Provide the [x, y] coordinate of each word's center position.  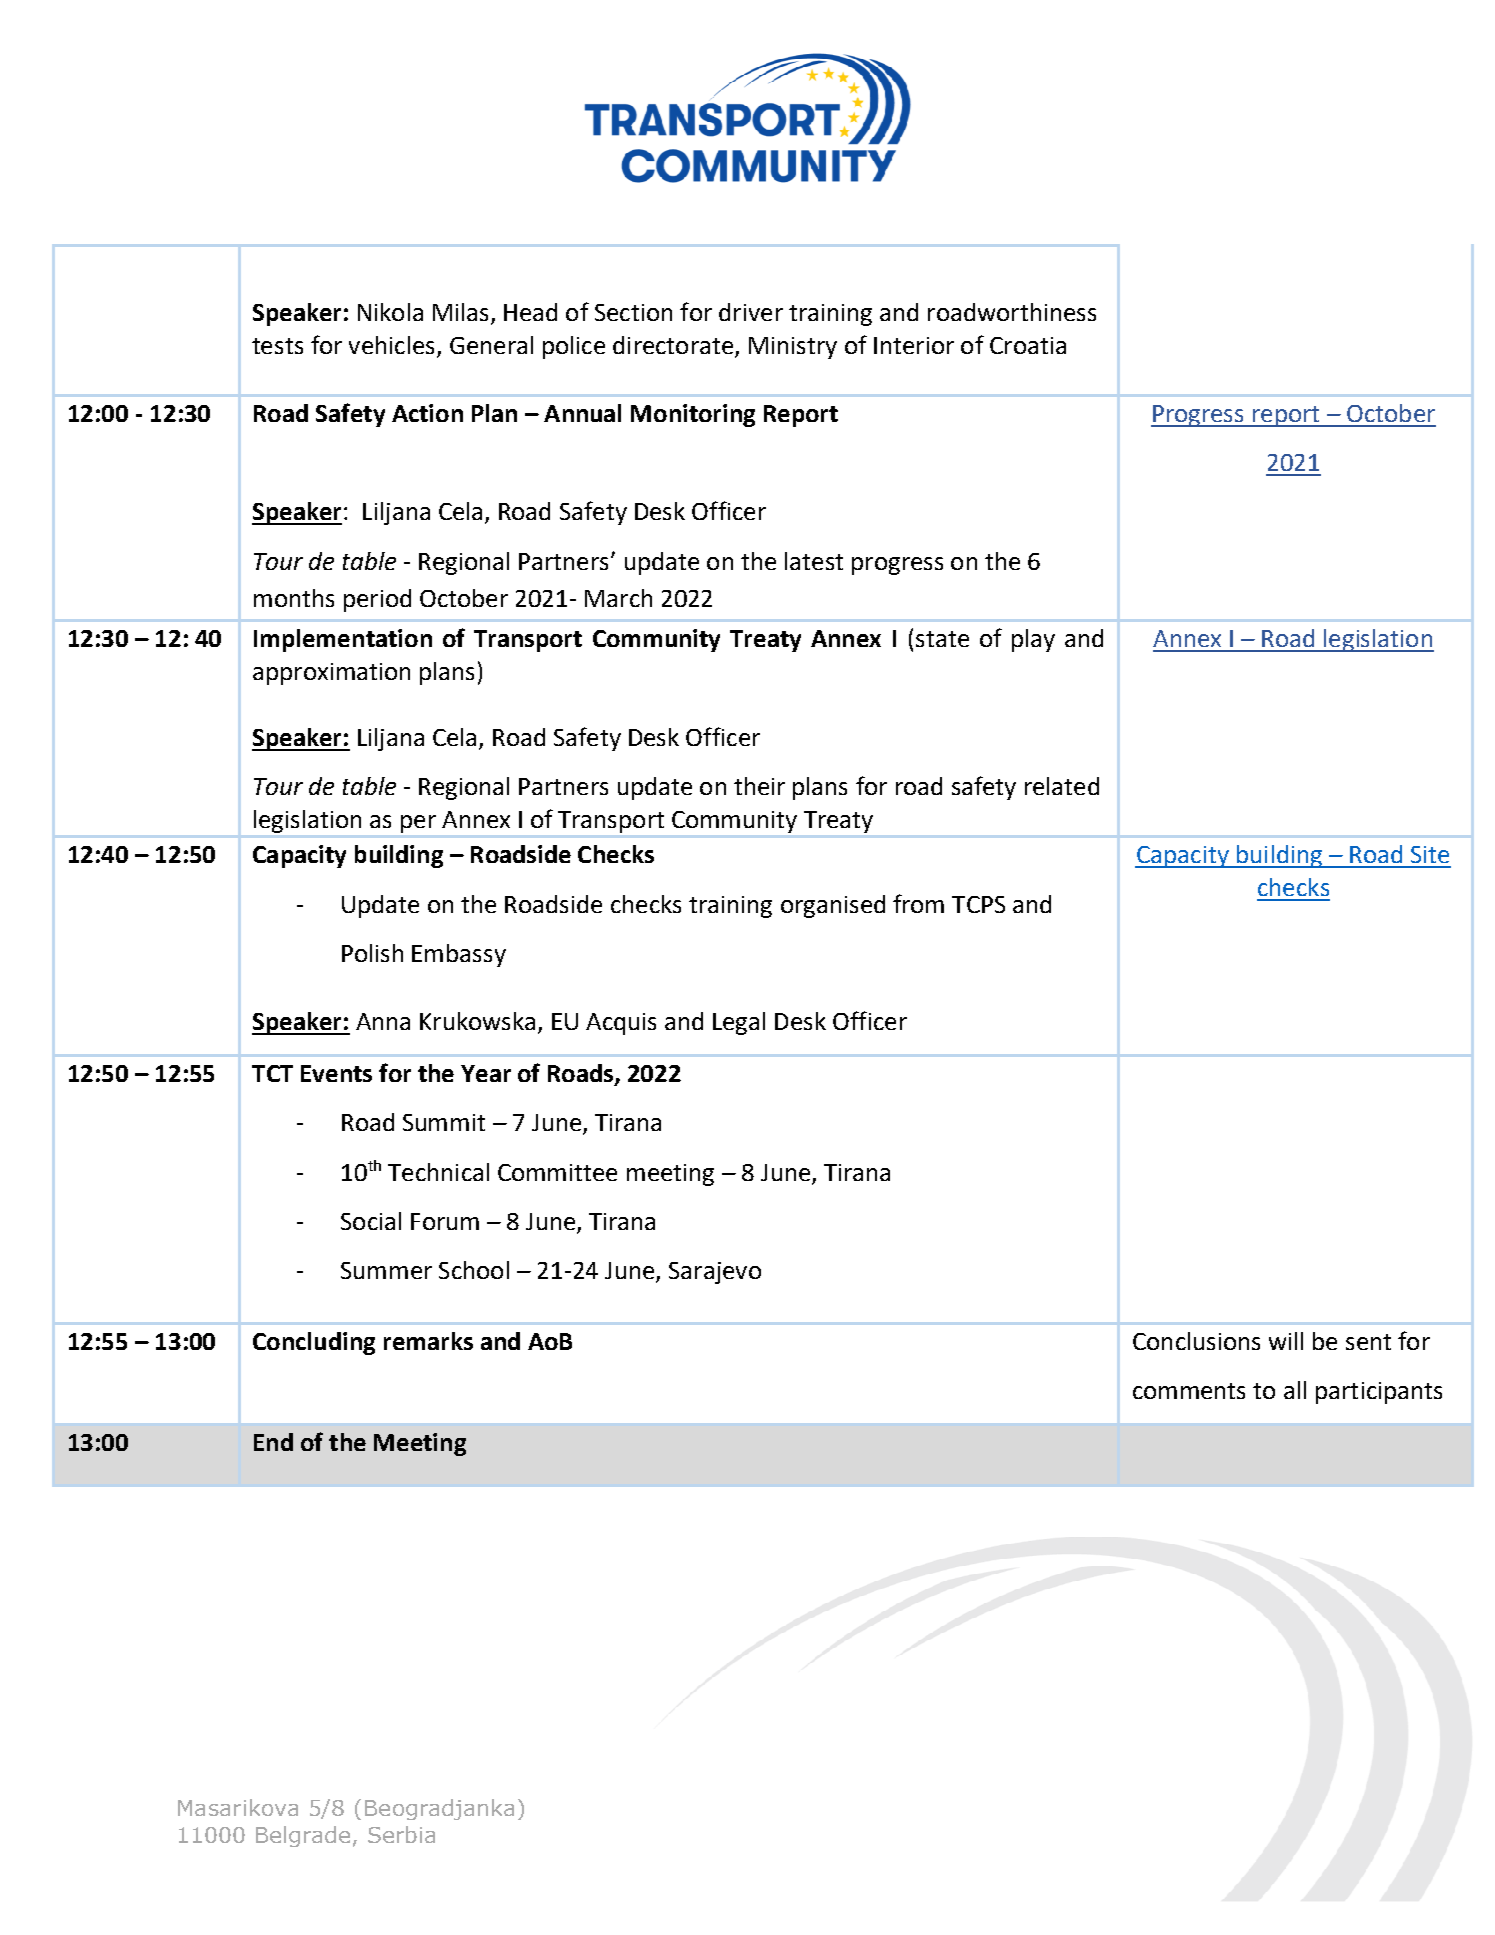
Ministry [793, 348]
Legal [739, 1023]
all [1295, 1390]
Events [336, 1073]
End [273, 1442]
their [759, 786]
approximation [331, 674]
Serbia [401, 1834]
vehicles [391, 345]
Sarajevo [715, 1273]
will [1286, 1341]
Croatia [1028, 345]
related [1062, 786]
